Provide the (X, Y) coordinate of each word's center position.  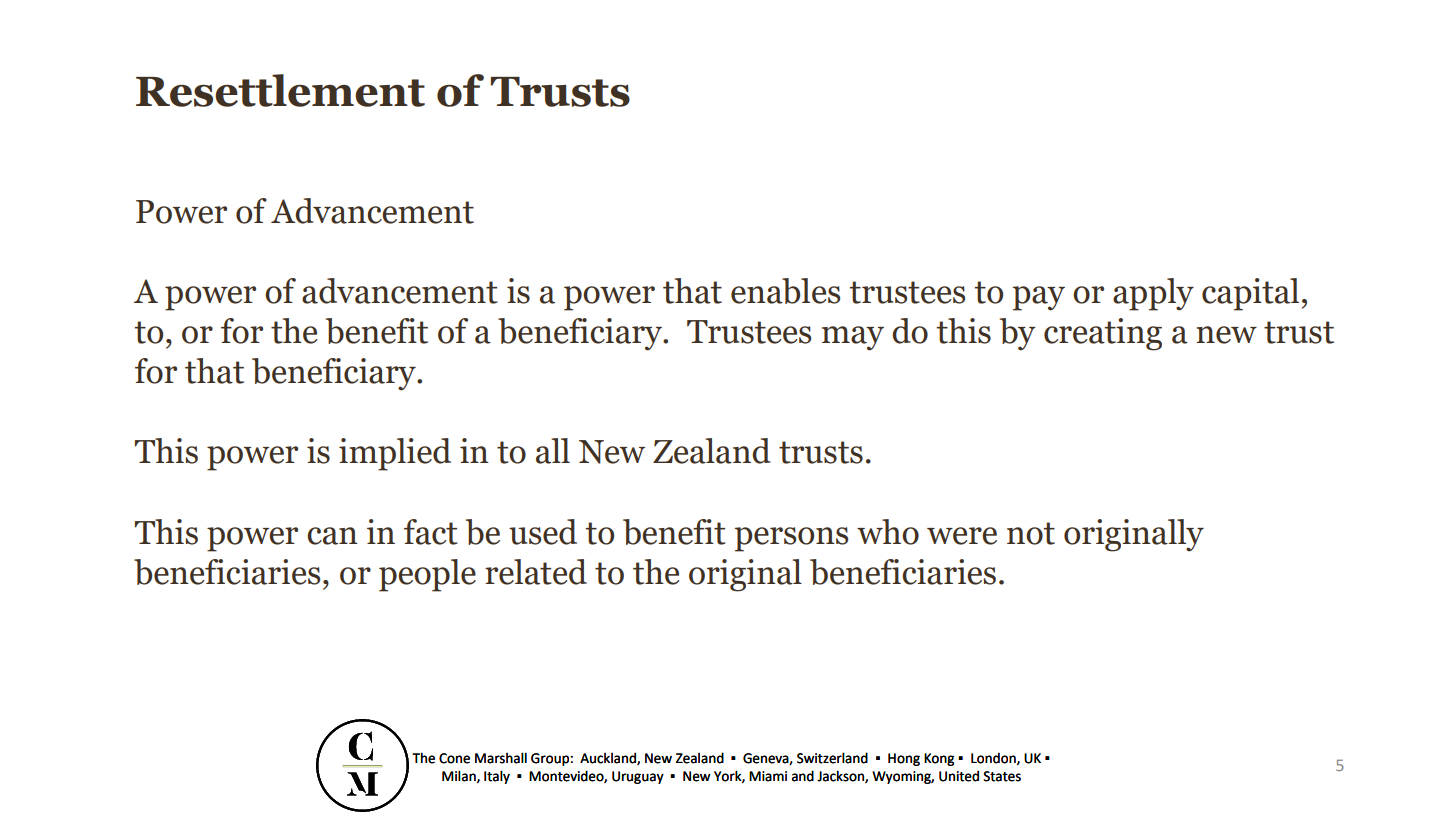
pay (1039, 298)
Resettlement (280, 90)
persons (791, 539)
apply (1153, 294)
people (427, 575)
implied (395, 454)
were (962, 536)
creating (1103, 334)
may (853, 338)
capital (1250, 294)
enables (785, 291)
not (1031, 533)
